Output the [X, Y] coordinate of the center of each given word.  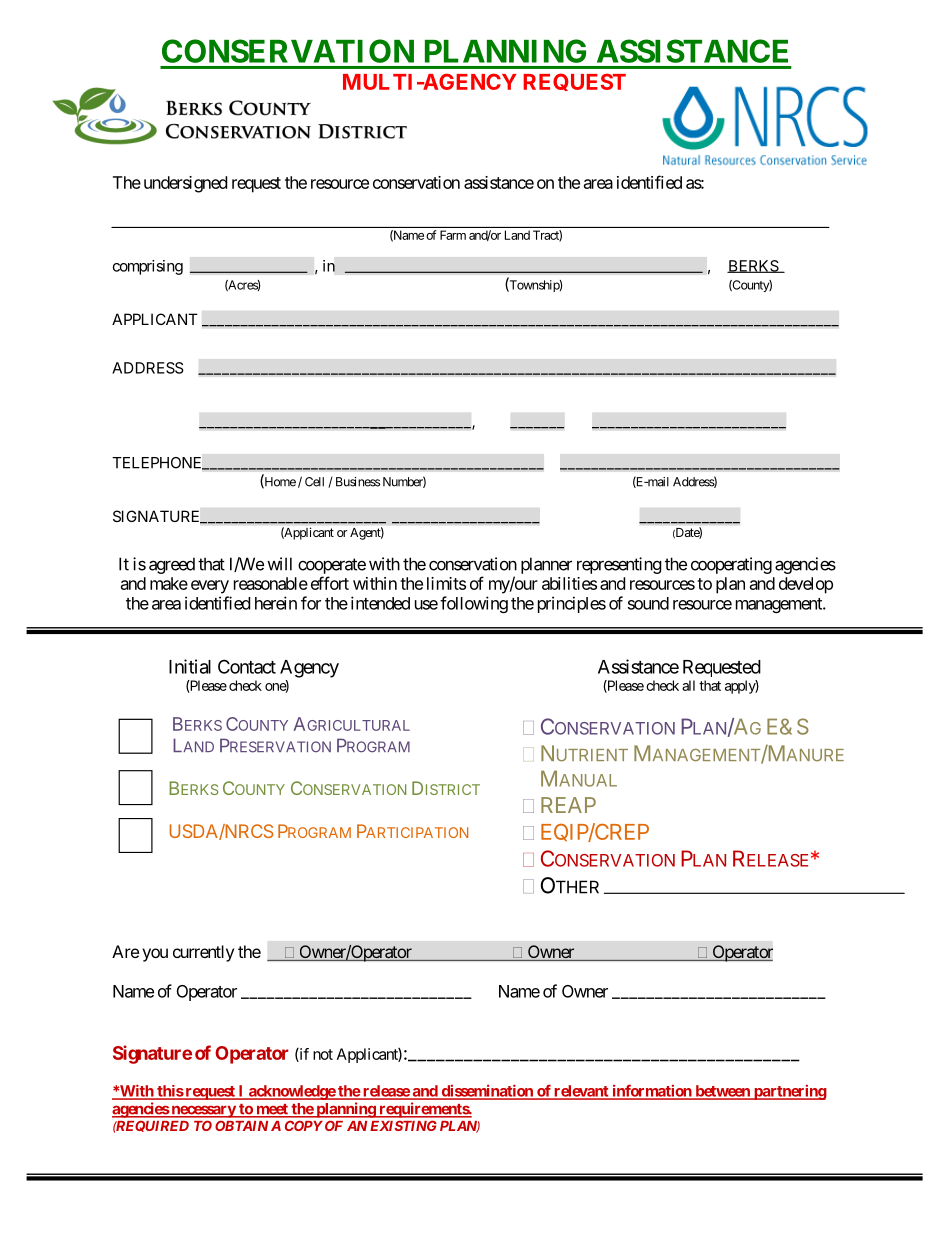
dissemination [487, 1091]
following [474, 604]
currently [203, 953]
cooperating [731, 565]
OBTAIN [241, 1125]
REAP [568, 805]
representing [619, 565]
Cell [314, 482]
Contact [247, 666]
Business [358, 482]
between [722, 1092]
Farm [453, 235]
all [688, 685]
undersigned [185, 184]
